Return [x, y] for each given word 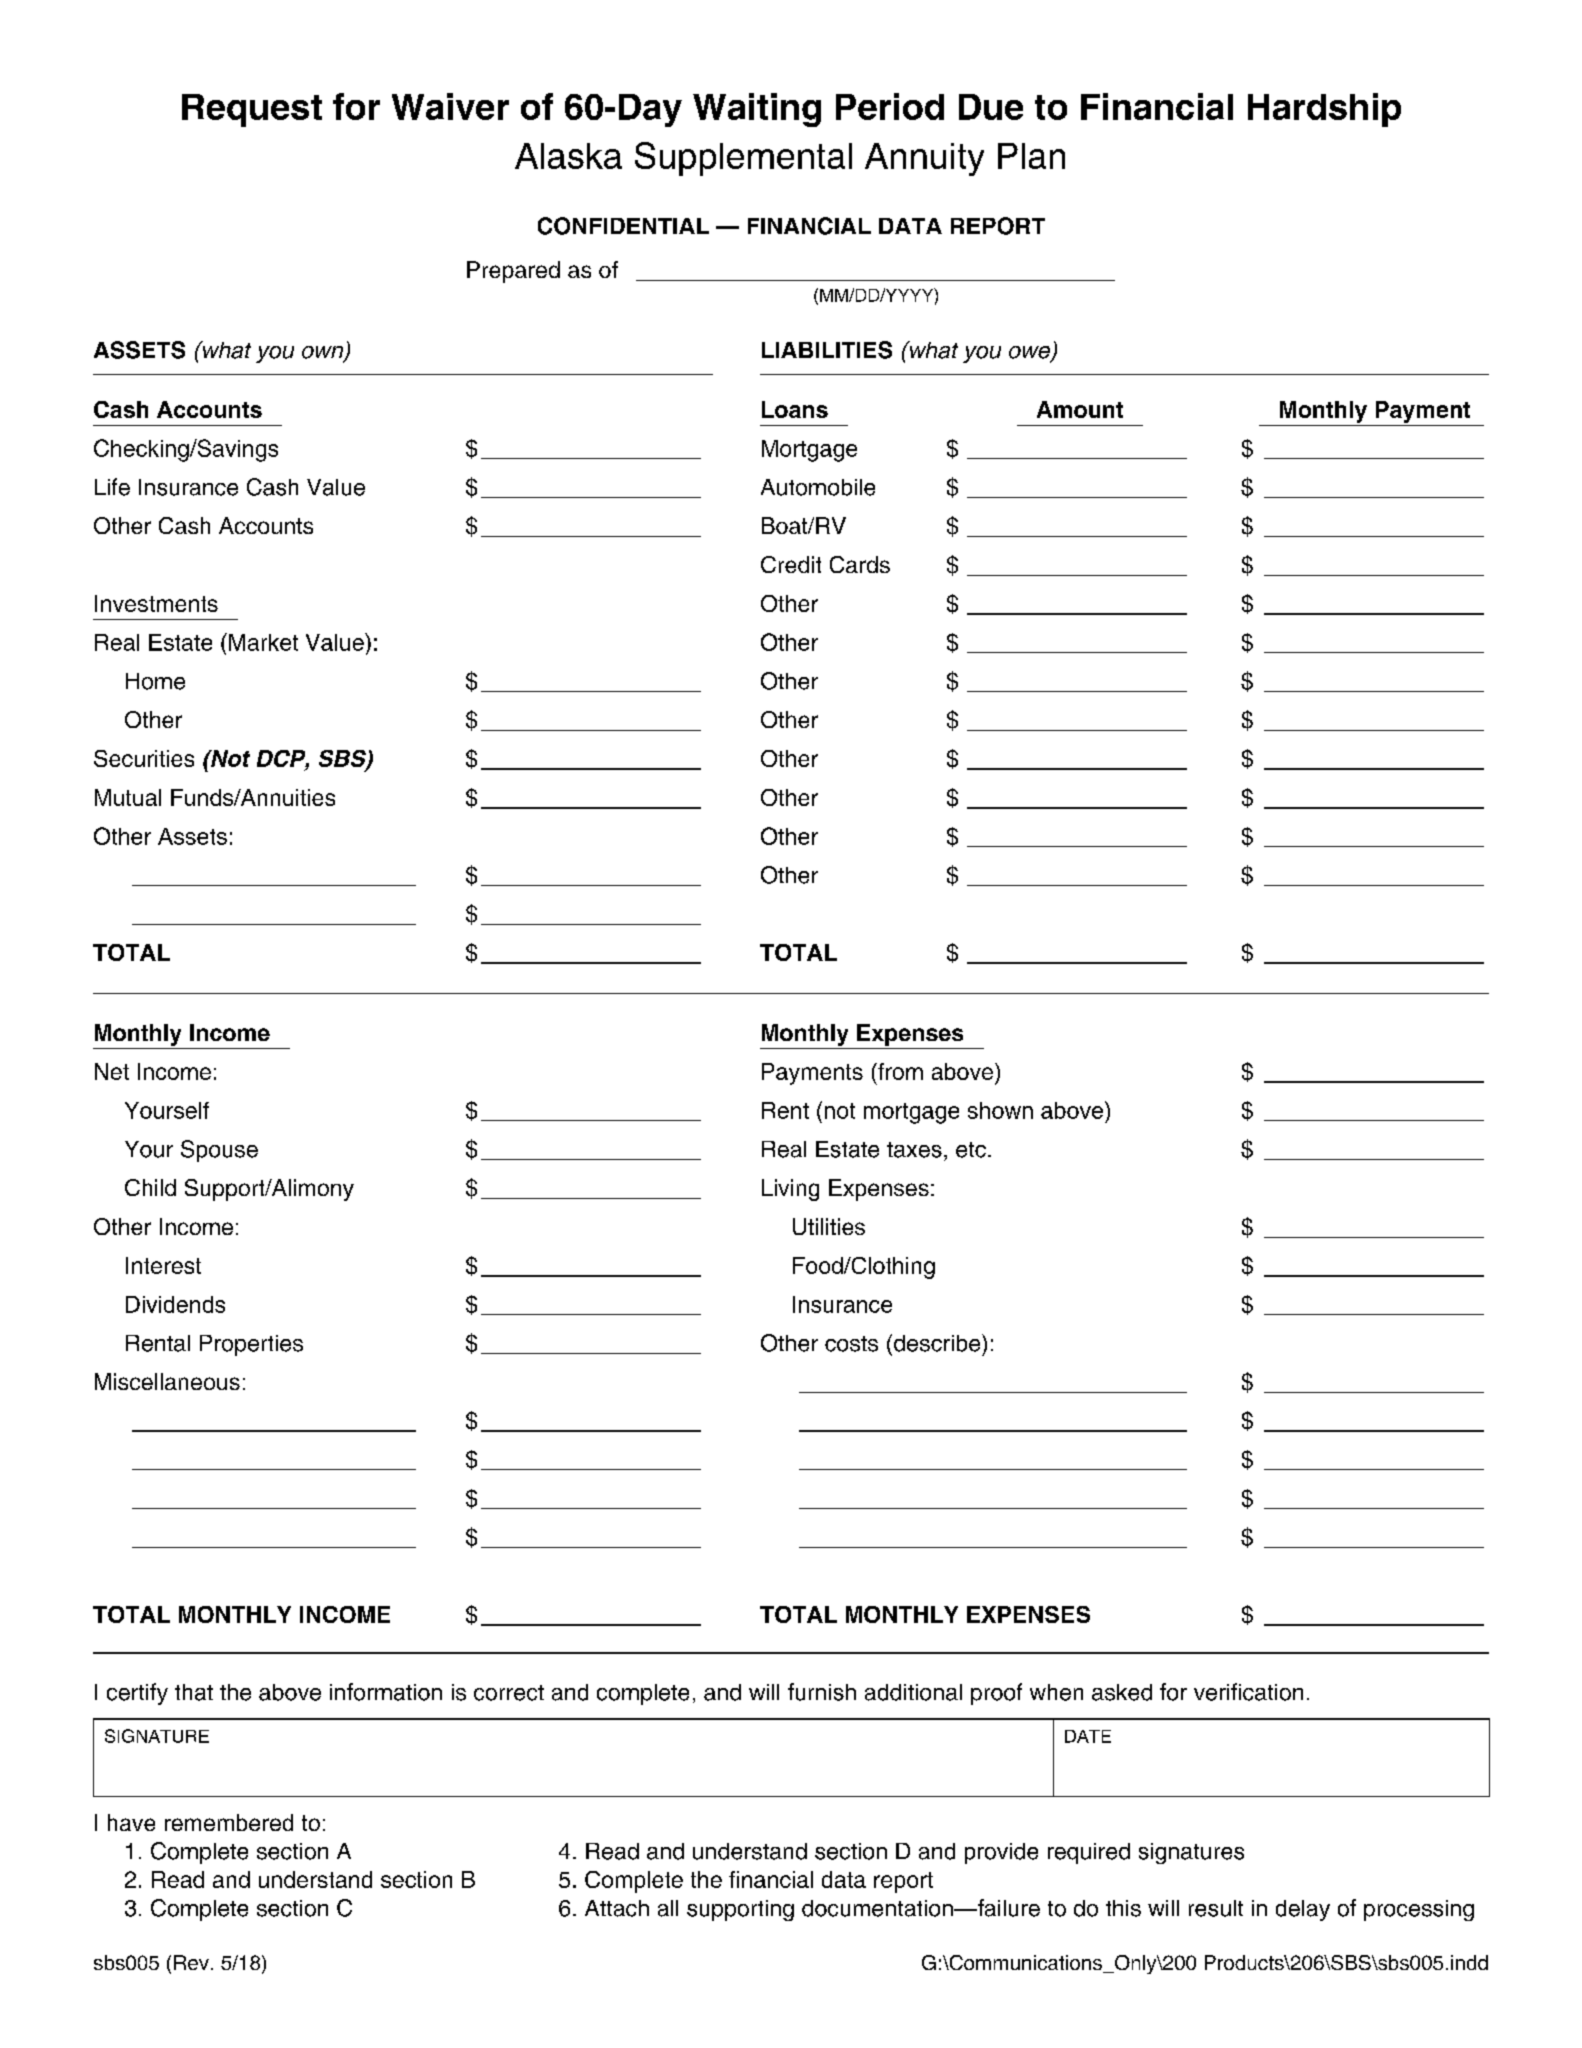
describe [937, 1343]
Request [252, 110]
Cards [860, 564]
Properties [251, 1345]
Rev [191, 1962]
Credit [791, 564]
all [668, 1908]
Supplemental [743, 159]
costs [851, 1344]
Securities [144, 758]
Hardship [1324, 110]
